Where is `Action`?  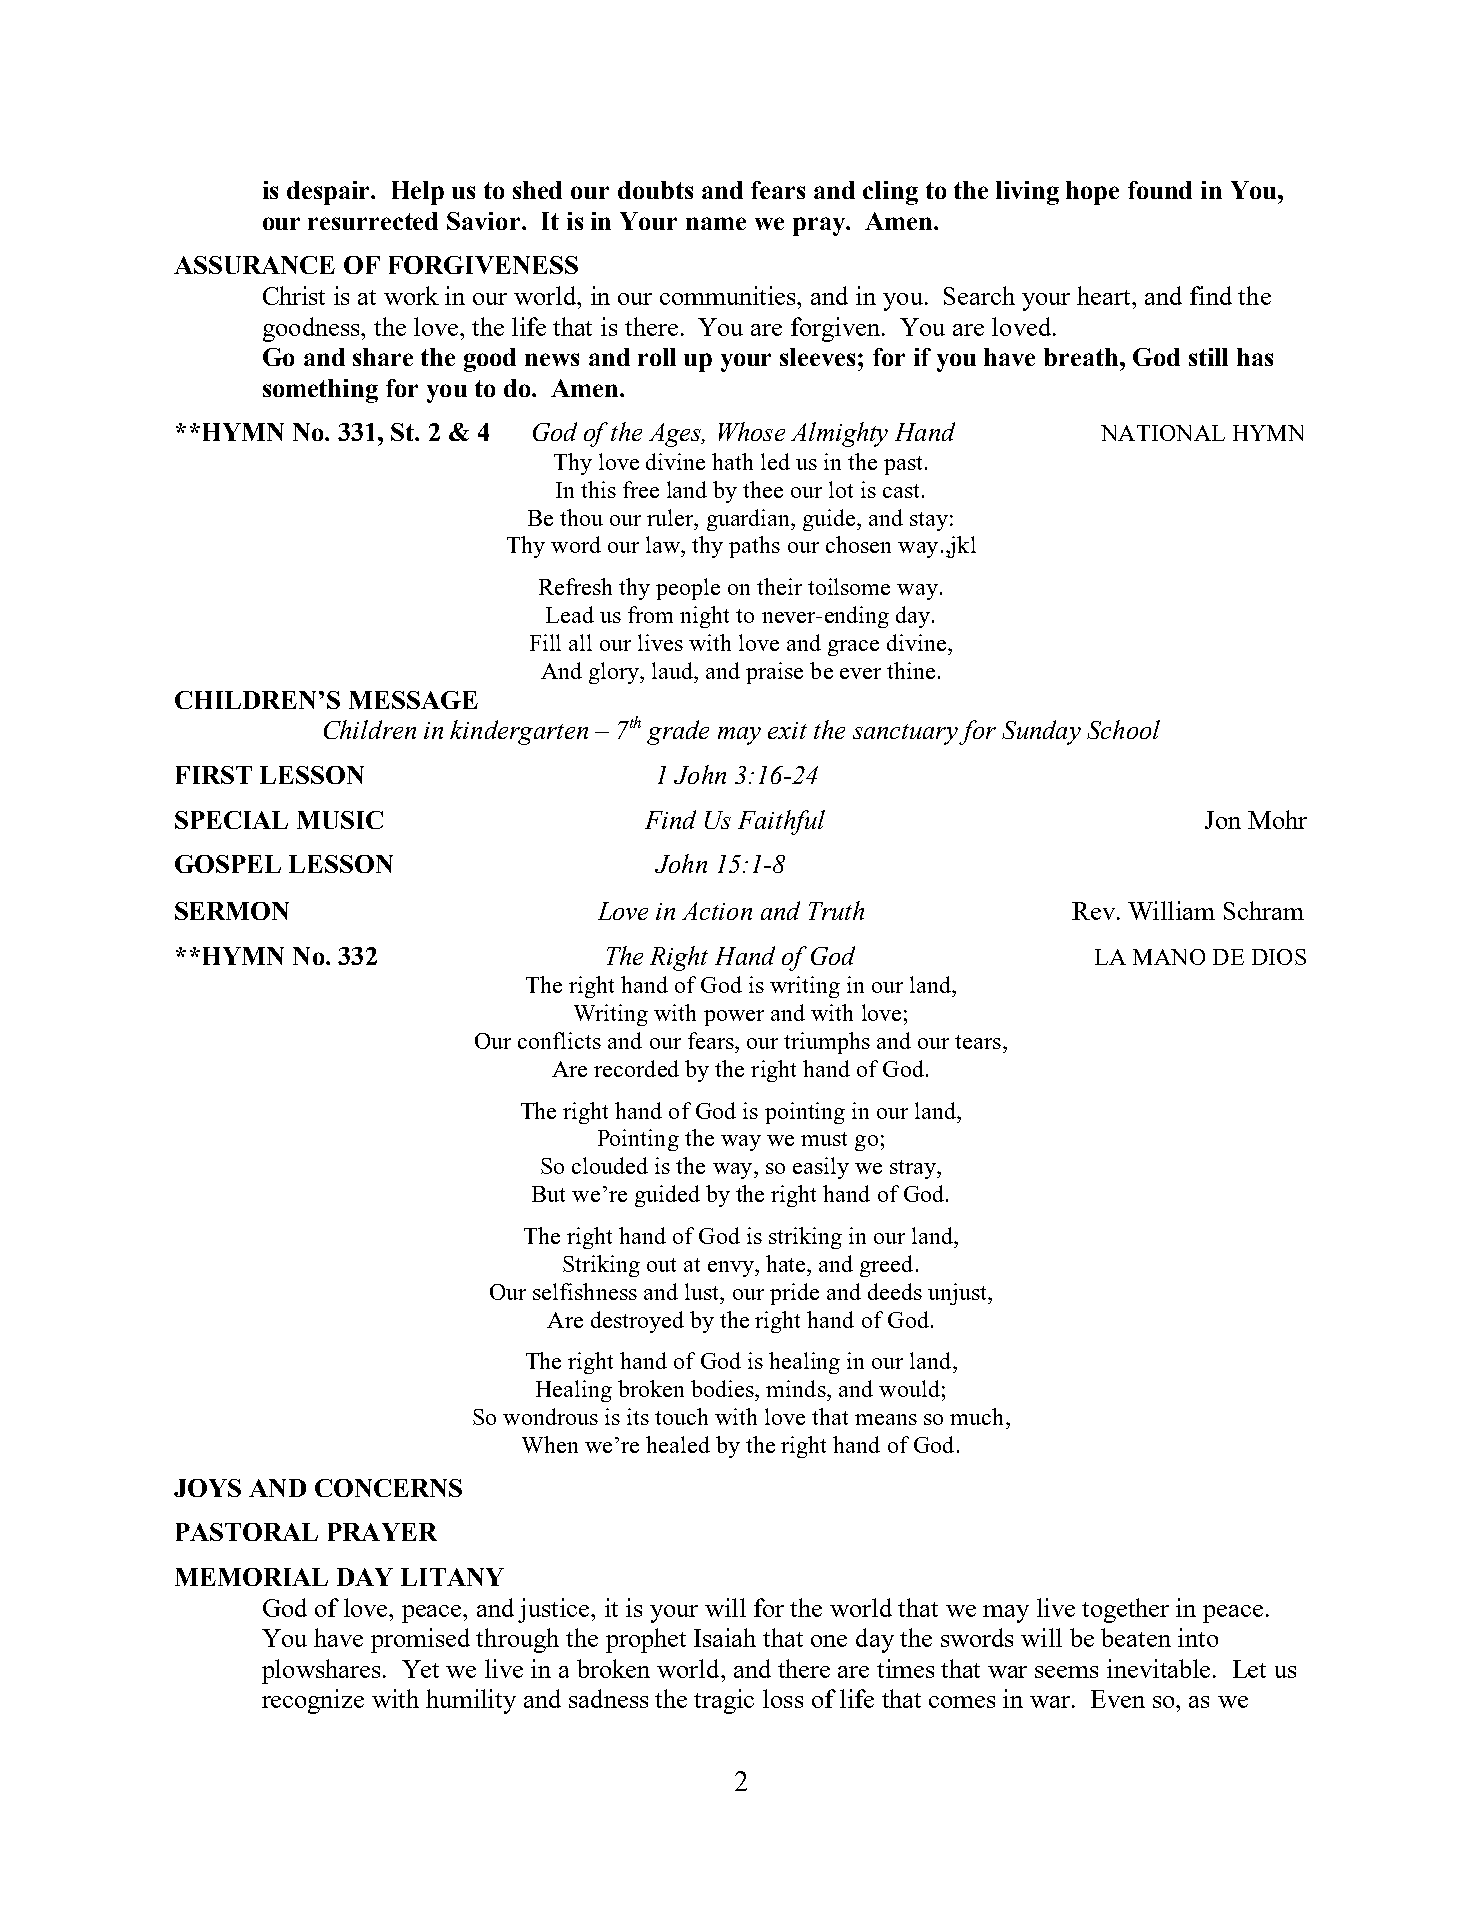
Action is located at coordinates (717, 911).
